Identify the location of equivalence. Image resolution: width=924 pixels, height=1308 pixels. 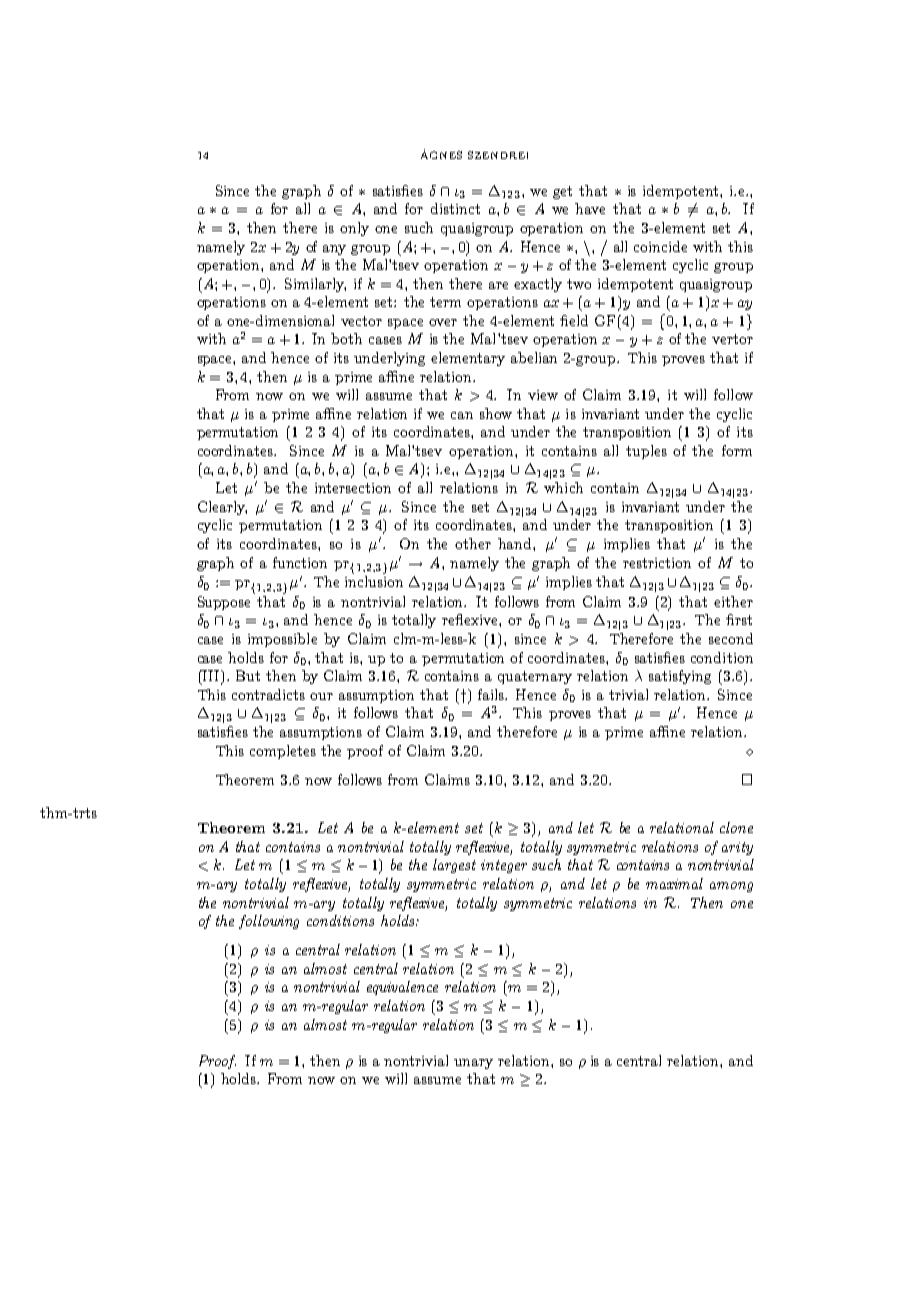
(402, 988).
